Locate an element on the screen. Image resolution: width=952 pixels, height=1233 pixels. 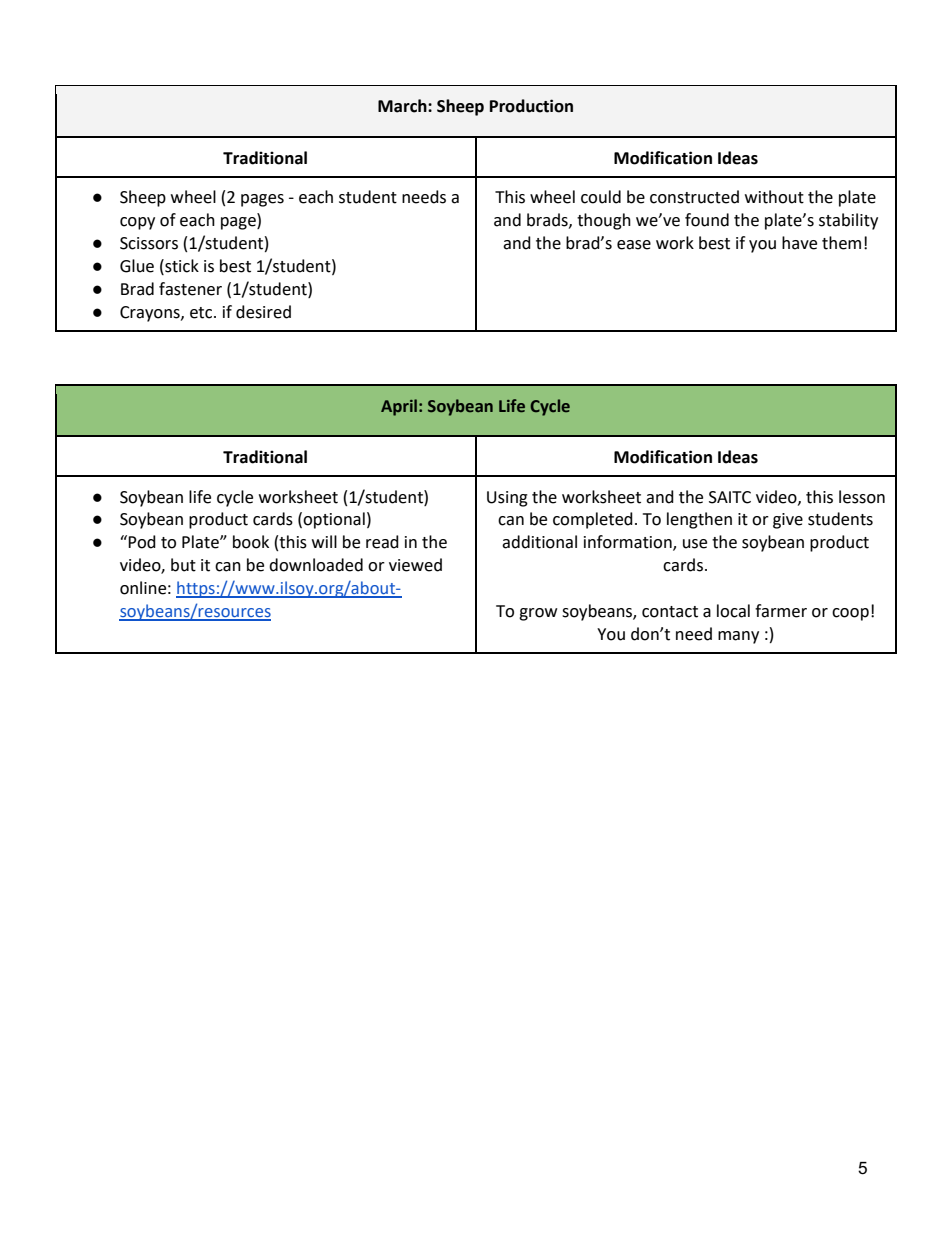
give is located at coordinates (788, 521).
